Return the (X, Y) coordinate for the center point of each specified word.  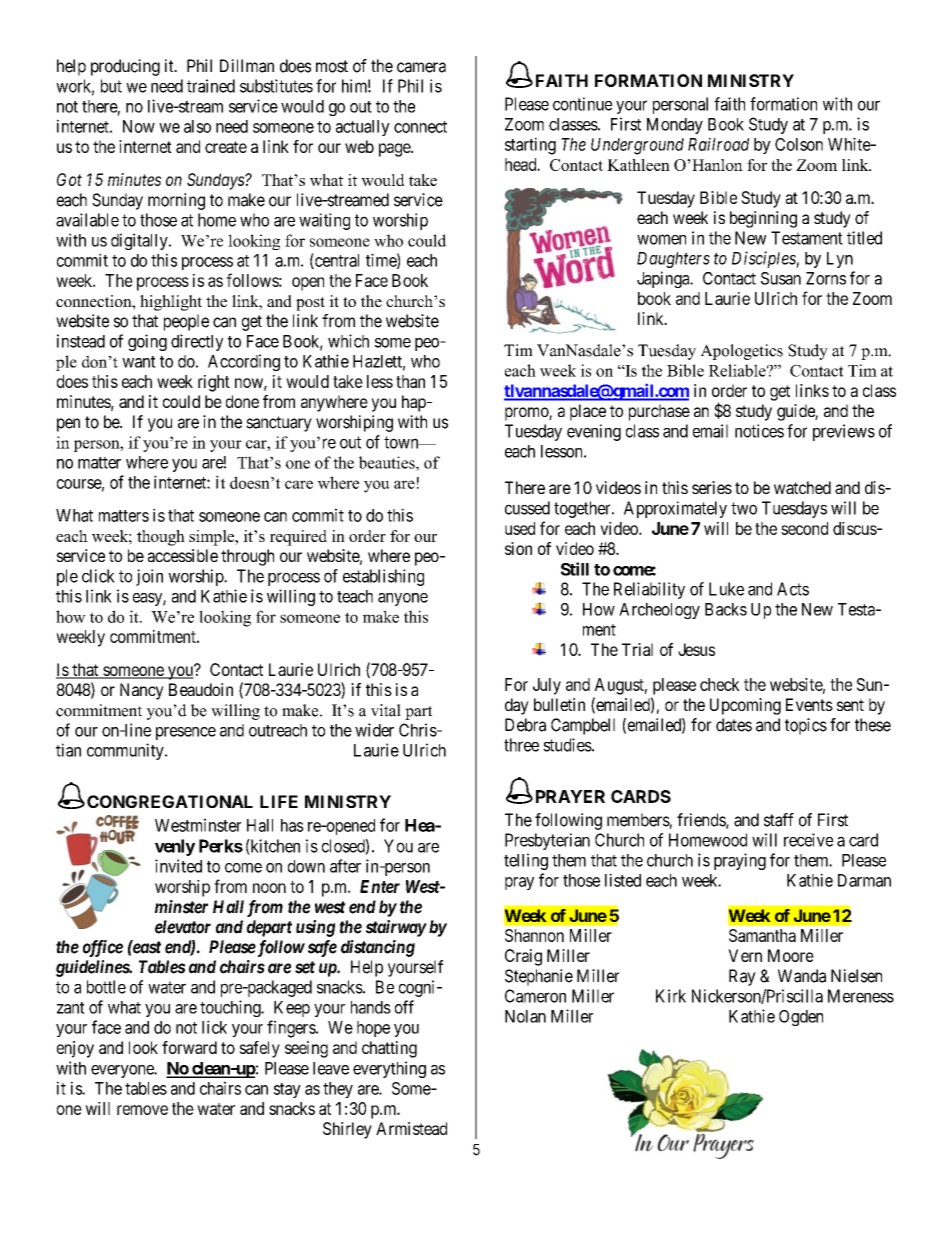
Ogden (801, 1018)
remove (142, 1110)
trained (211, 86)
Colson (799, 144)
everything (389, 1069)
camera (421, 67)
